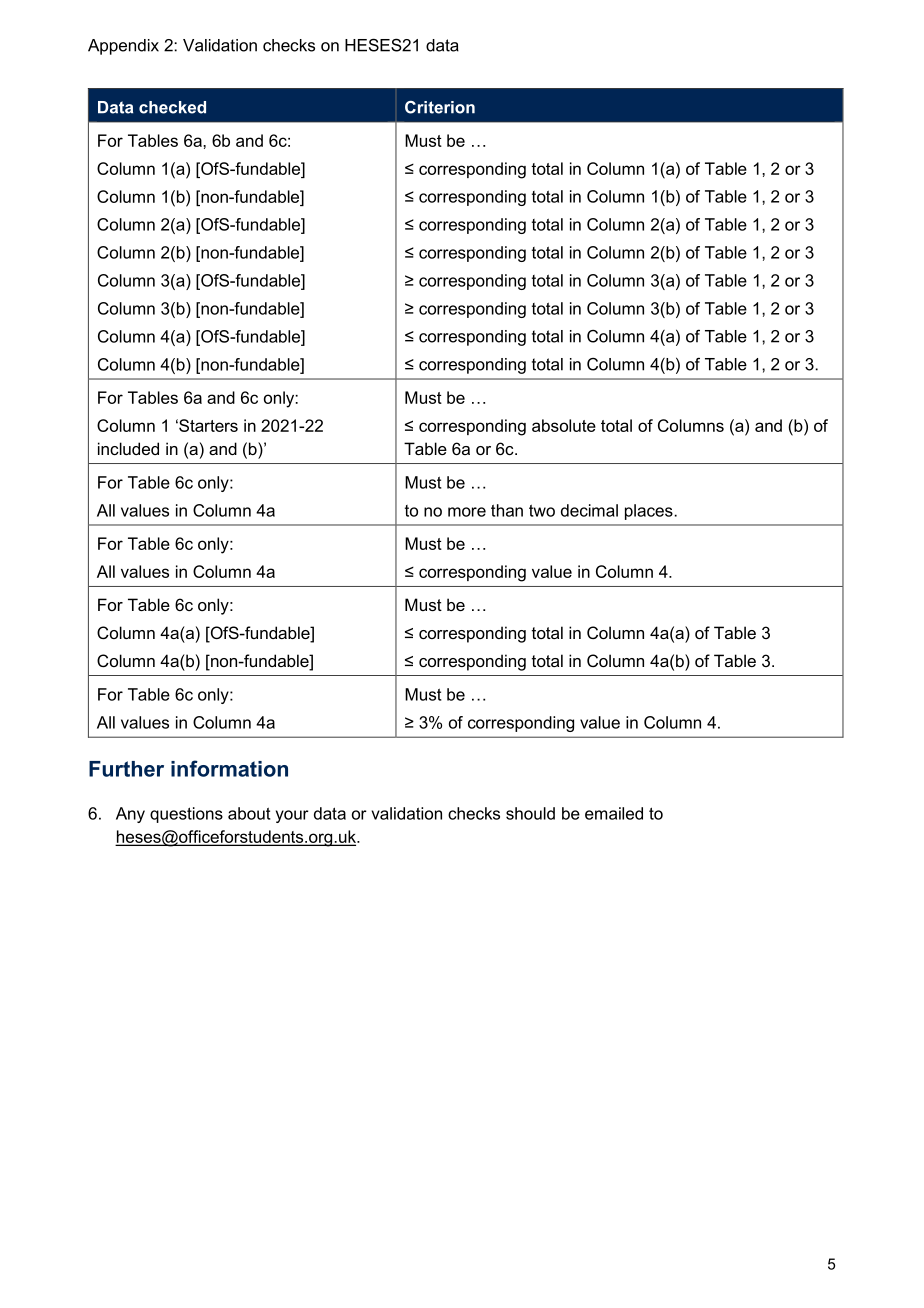 The image size is (924, 1308). What do you see at coordinates (440, 107) in the screenshot?
I see `Criterion` at bounding box center [440, 107].
